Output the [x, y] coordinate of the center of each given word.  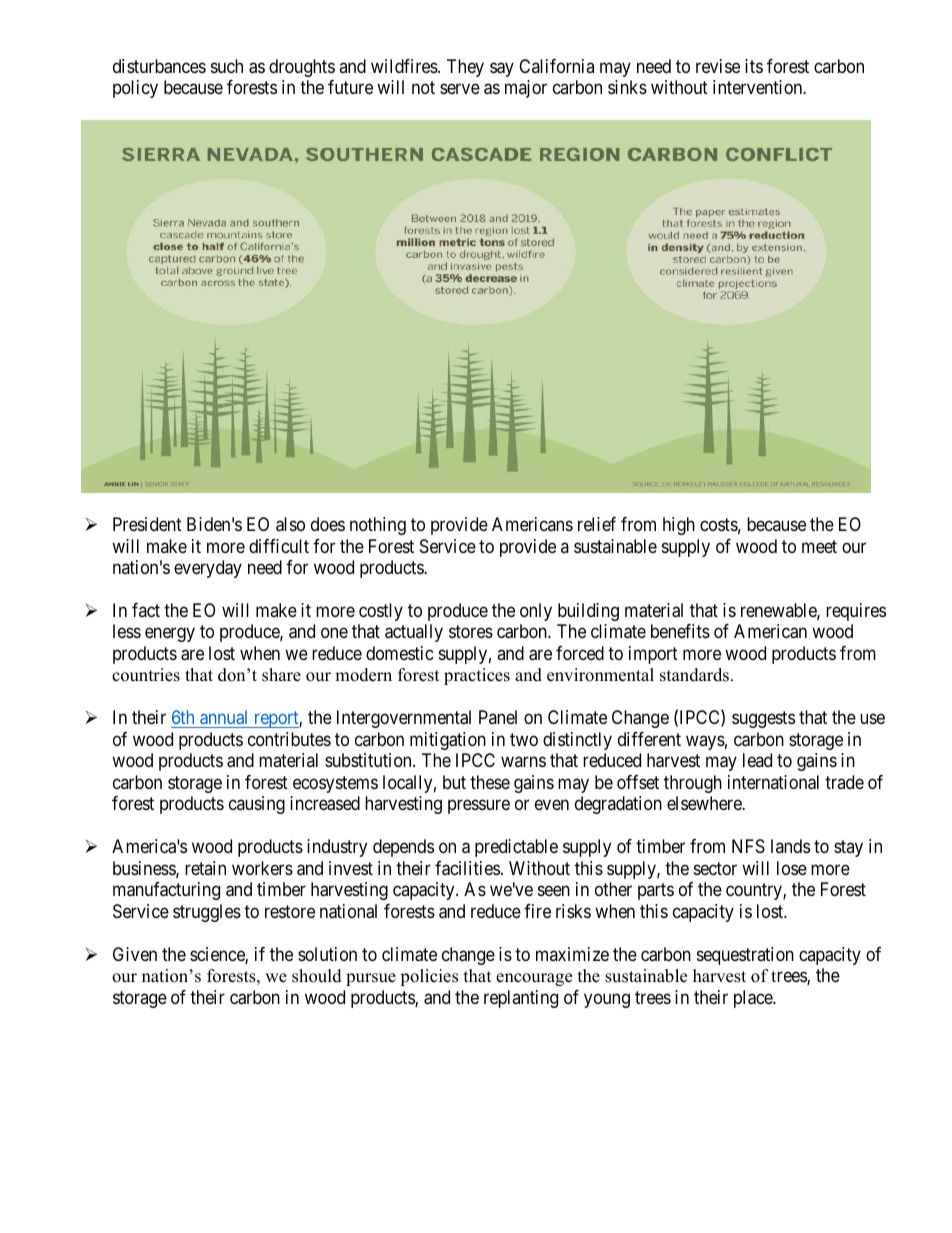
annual [224, 719]
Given [135, 954]
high [679, 526]
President [147, 524]
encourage [534, 979]
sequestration [745, 956]
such [227, 66]
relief [597, 524]
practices [477, 676]
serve [460, 89]
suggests [763, 720]
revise [718, 66]
